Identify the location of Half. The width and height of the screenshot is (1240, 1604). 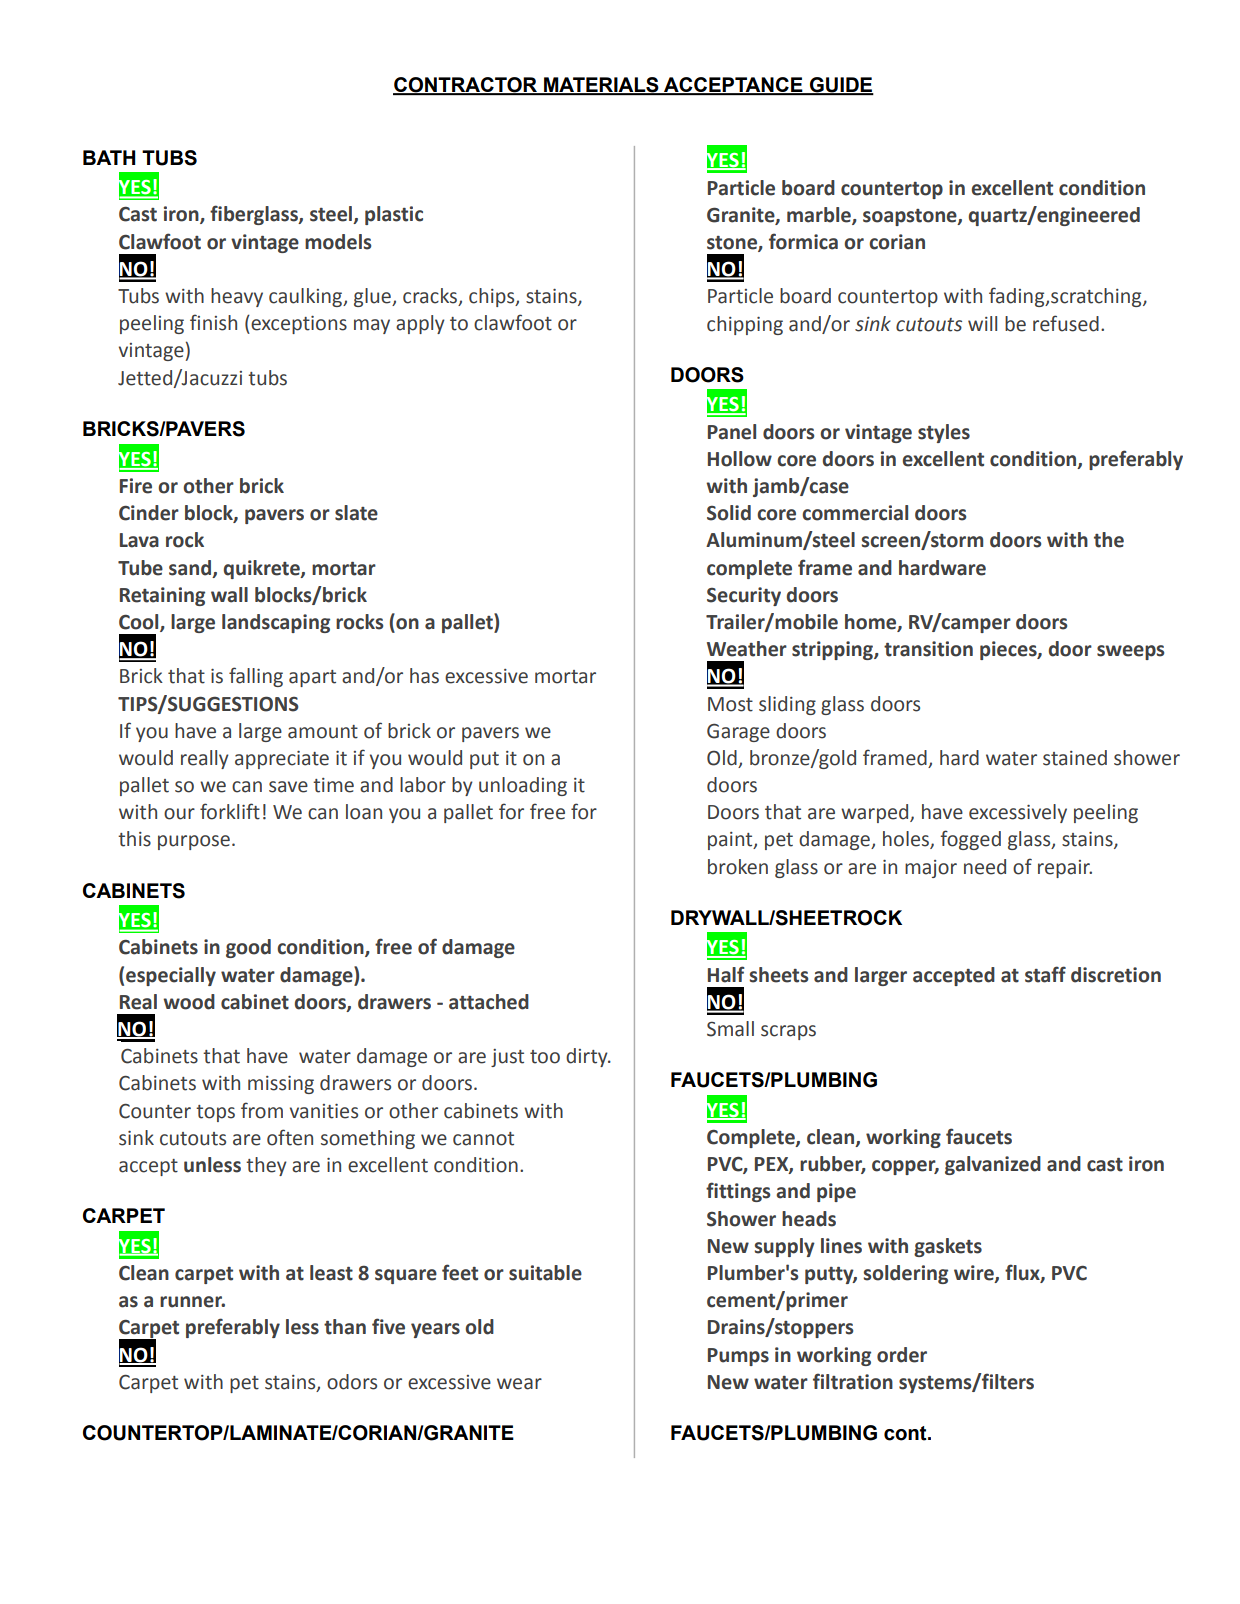
(726, 974).
